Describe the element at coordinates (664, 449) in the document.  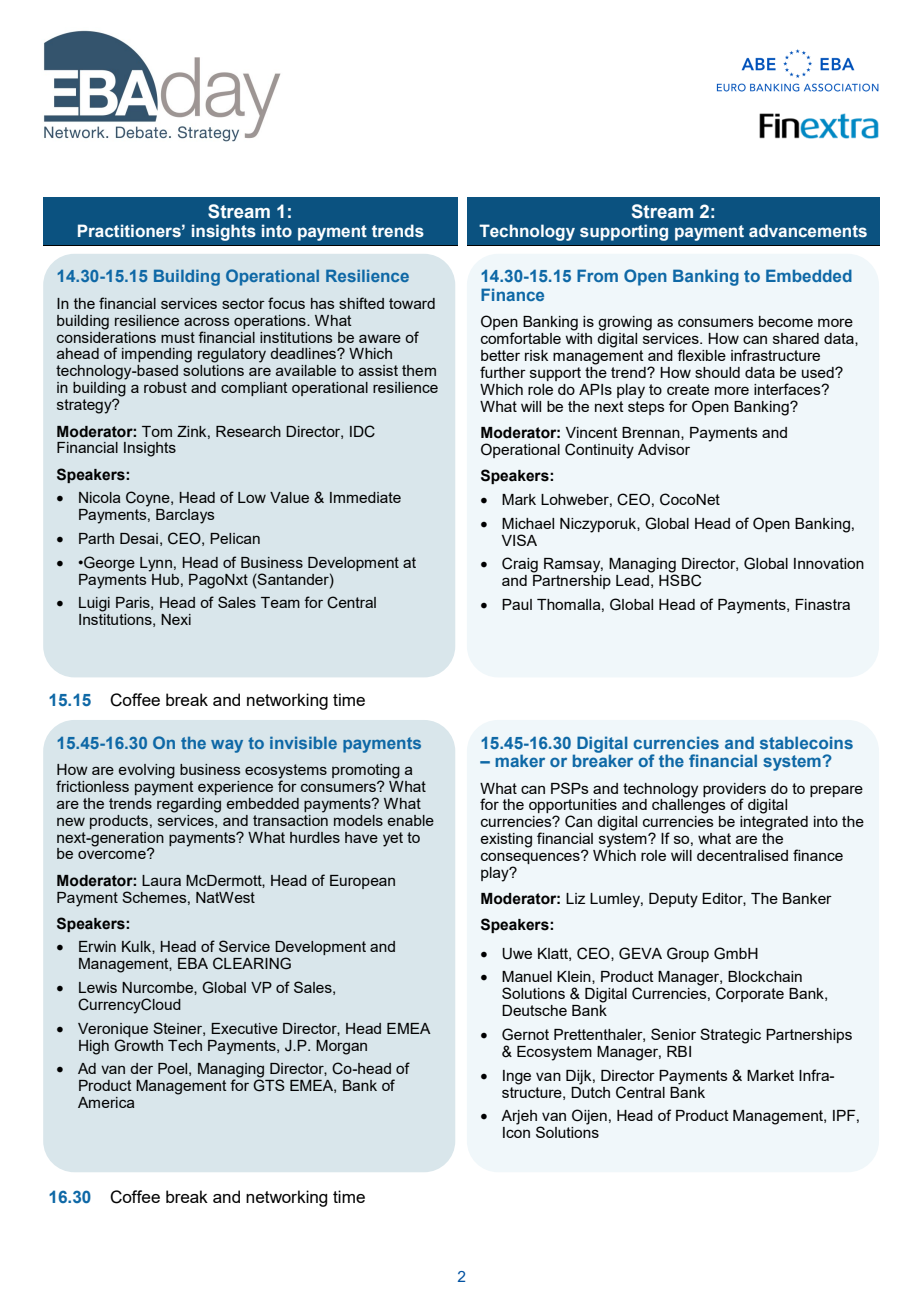
I see `Advisor` at that location.
